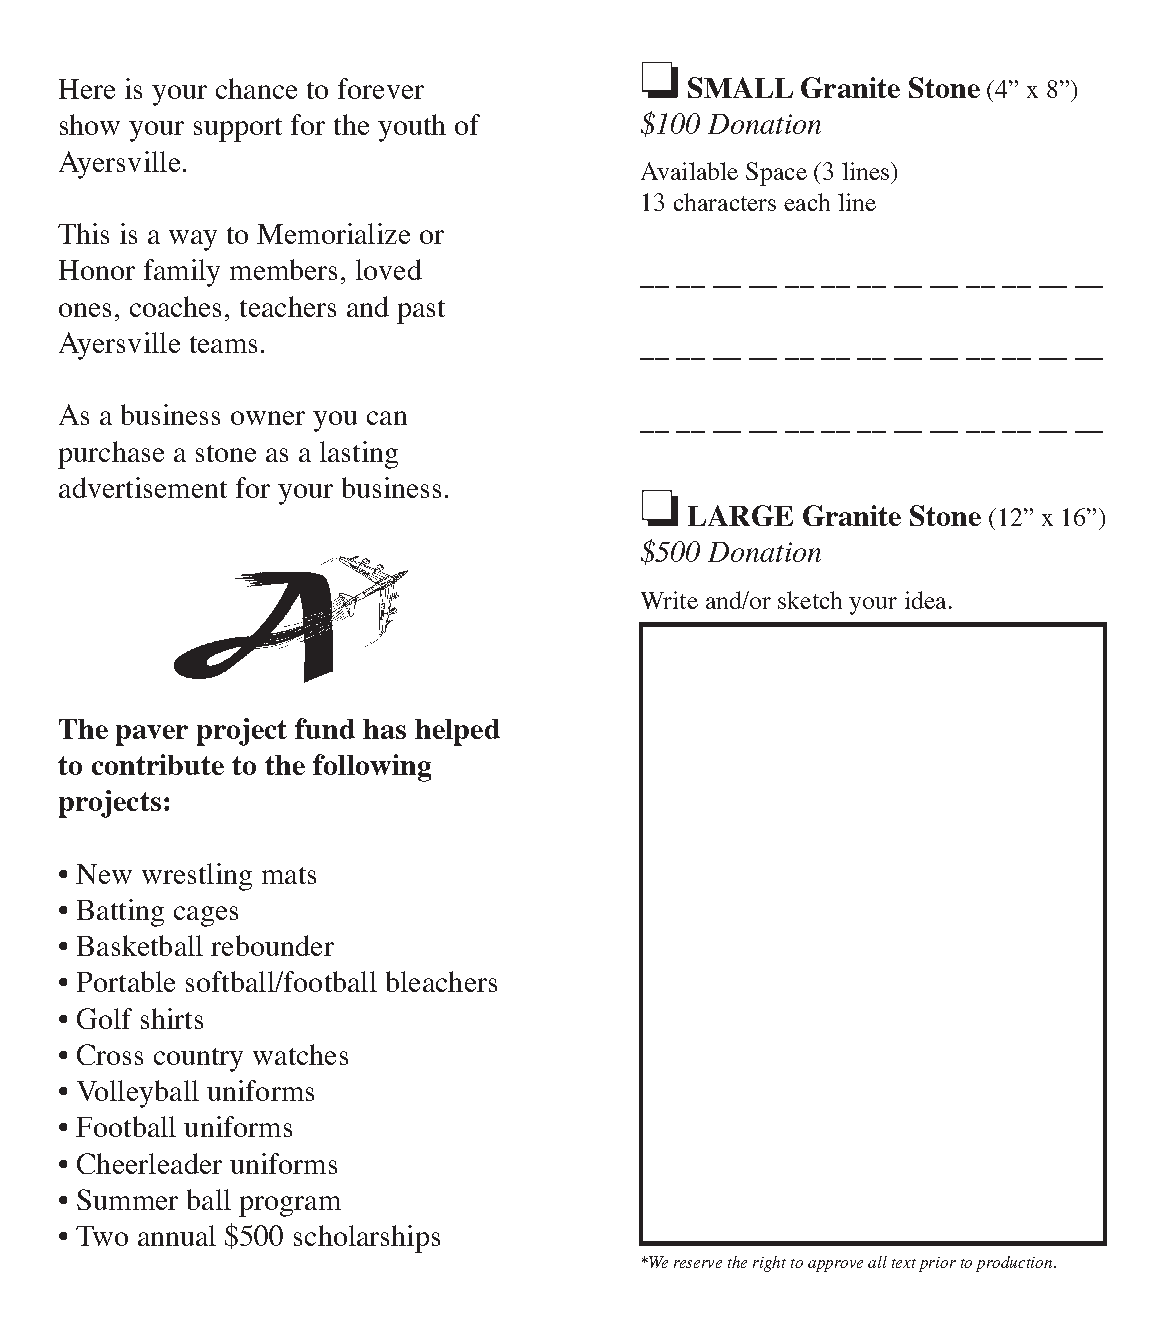 The image size is (1164, 1320). Describe the element at coordinates (457, 732) in the page. I see `helped` at that location.
